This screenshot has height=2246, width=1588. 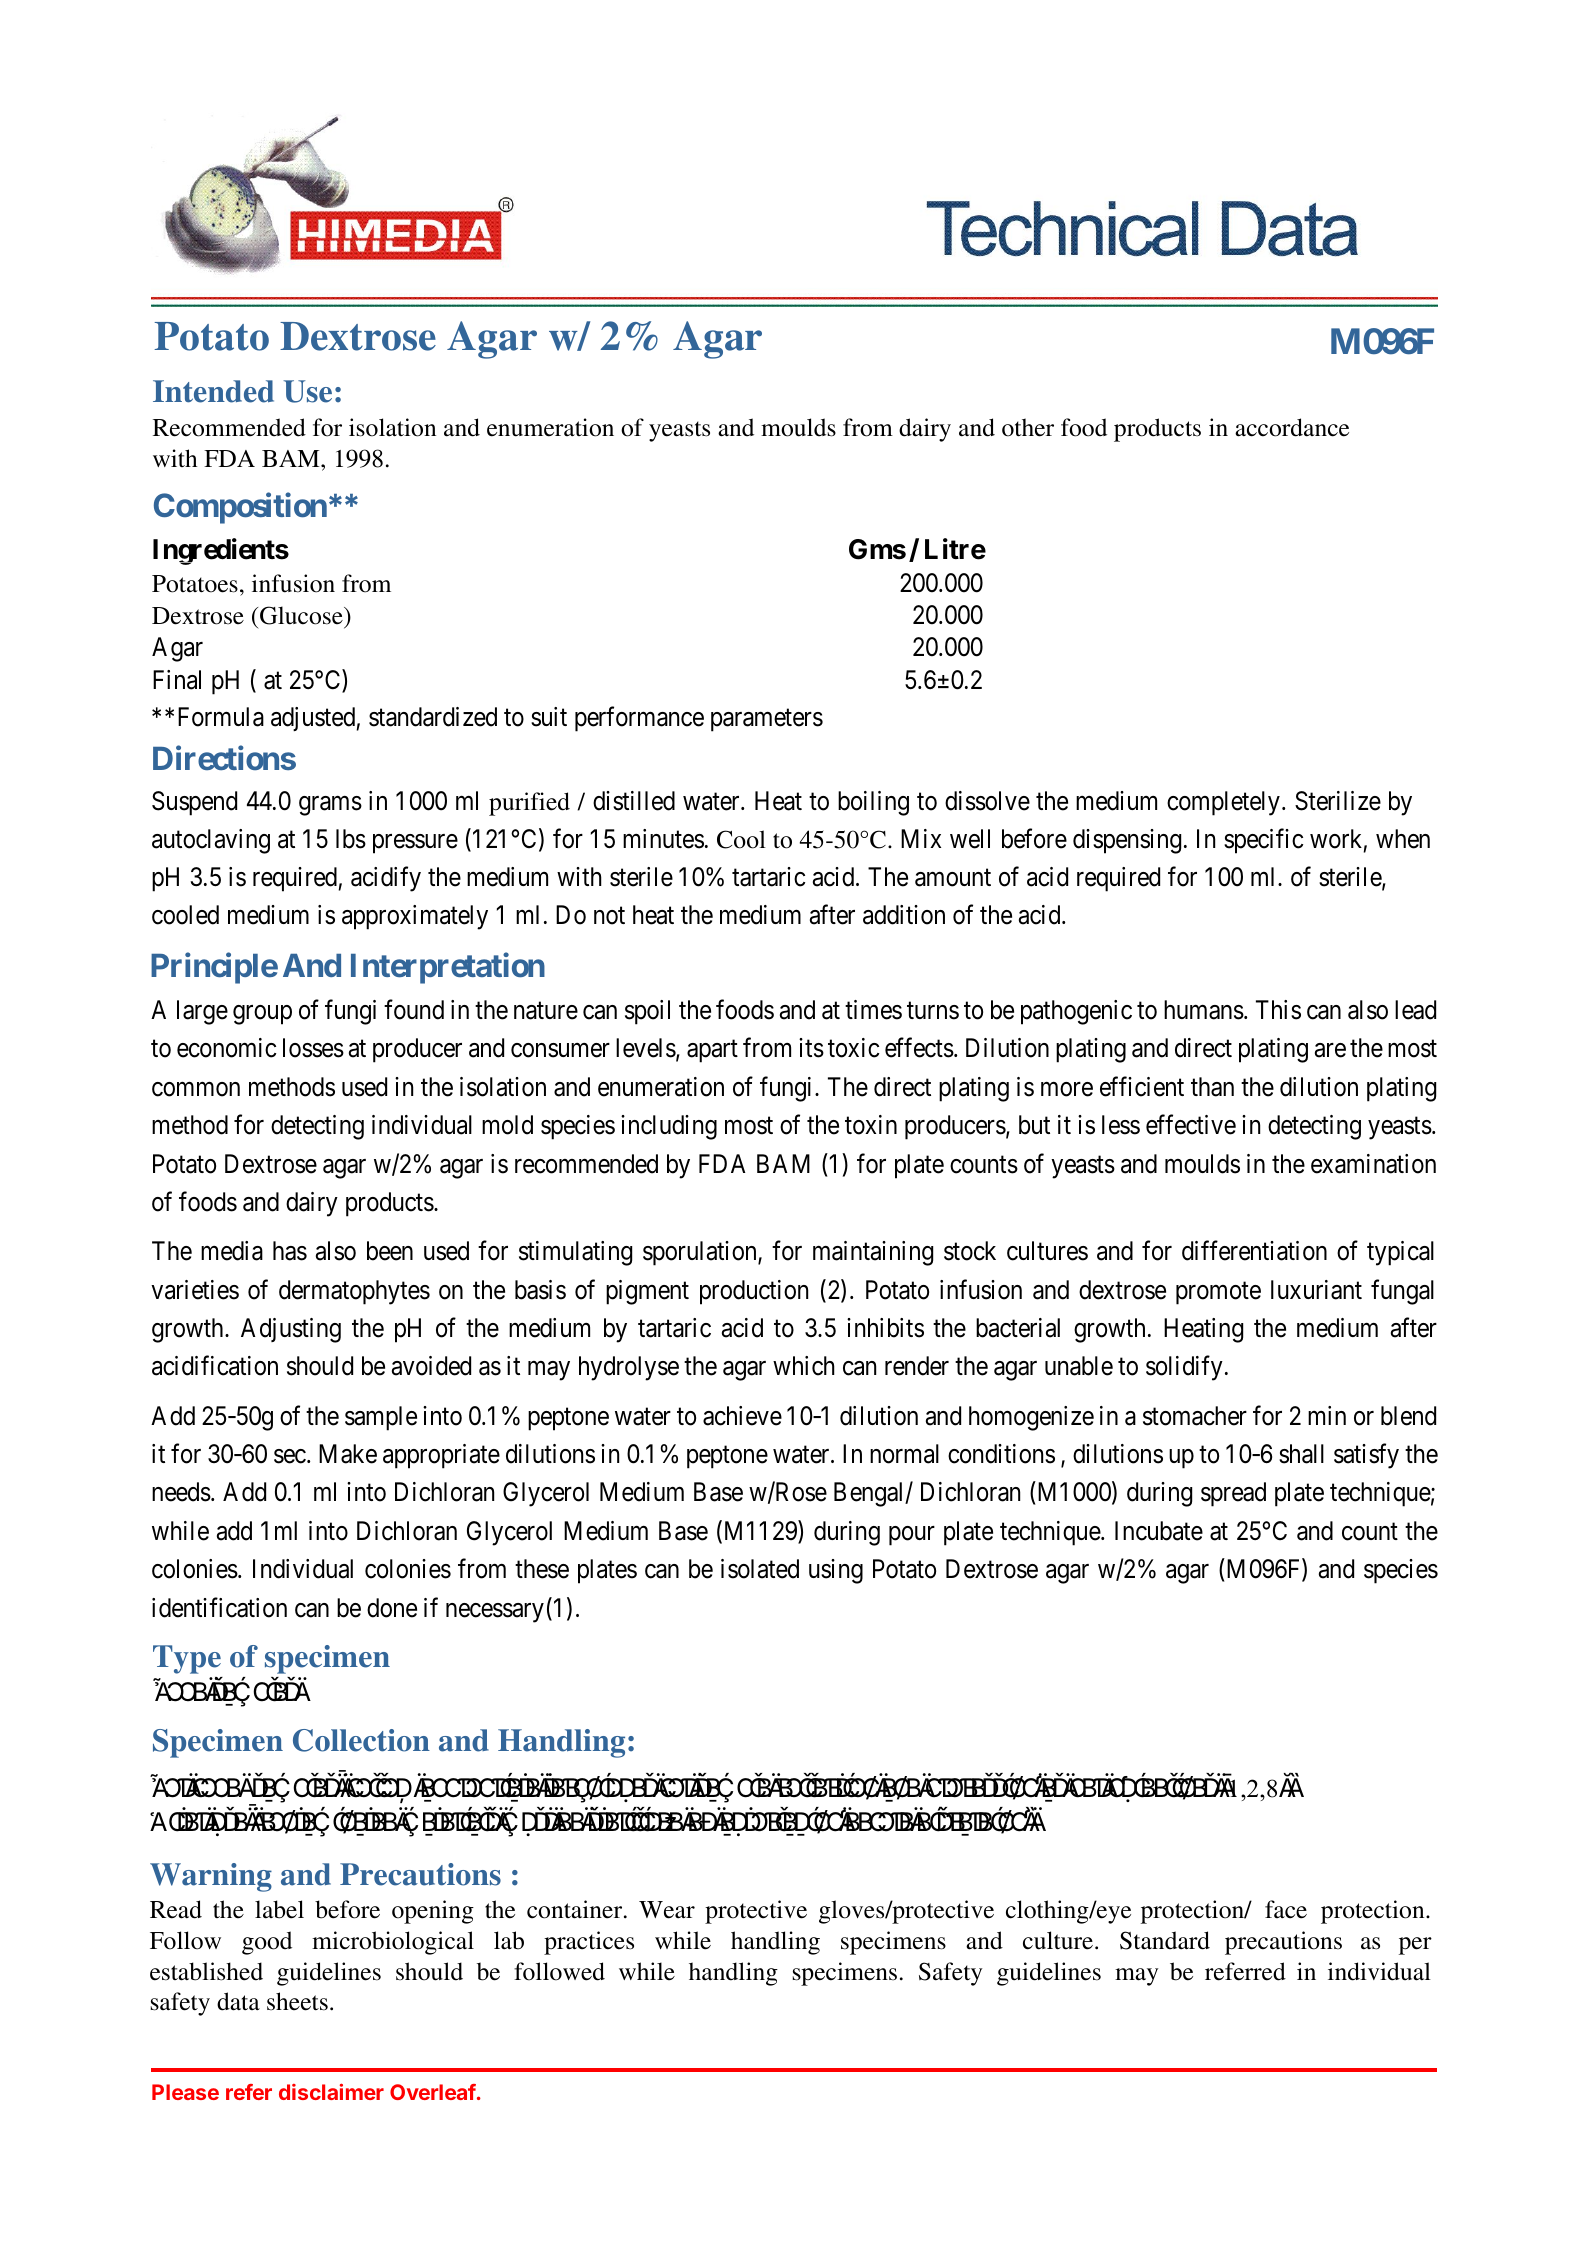 What do you see at coordinates (1028, 427) in the screenshot?
I see `other` at bounding box center [1028, 427].
